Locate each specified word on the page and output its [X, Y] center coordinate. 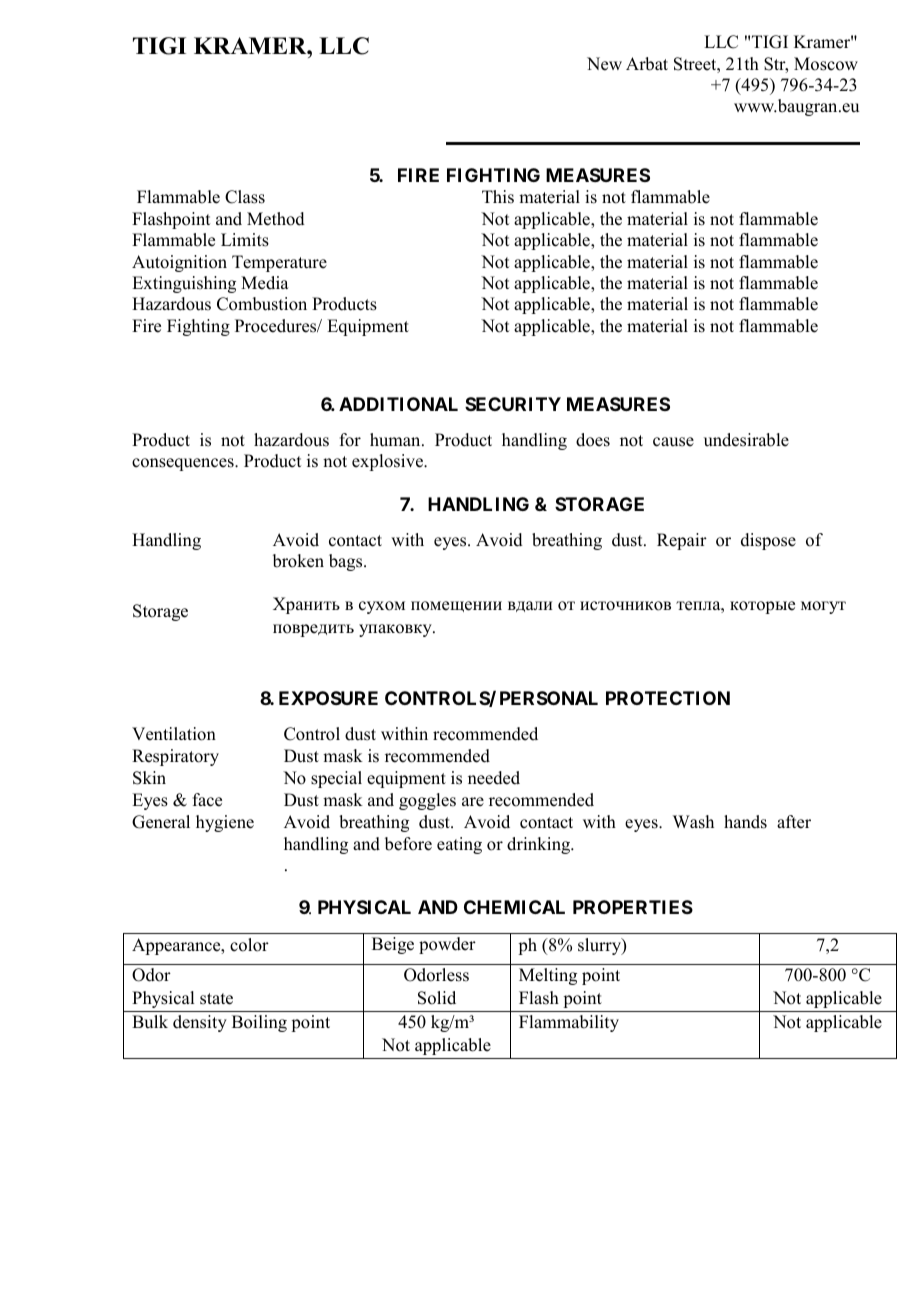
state [216, 999]
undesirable [746, 440]
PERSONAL [549, 698]
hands [745, 822]
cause [673, 442]
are [473, 802]
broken [298, 561]
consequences [184, 464]
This [498, 197]
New [604, 64]
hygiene [225, 823]
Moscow [826, 64]
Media [265, 283]
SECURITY [513, 404]
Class [245, 197]
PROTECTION [668, 698]
